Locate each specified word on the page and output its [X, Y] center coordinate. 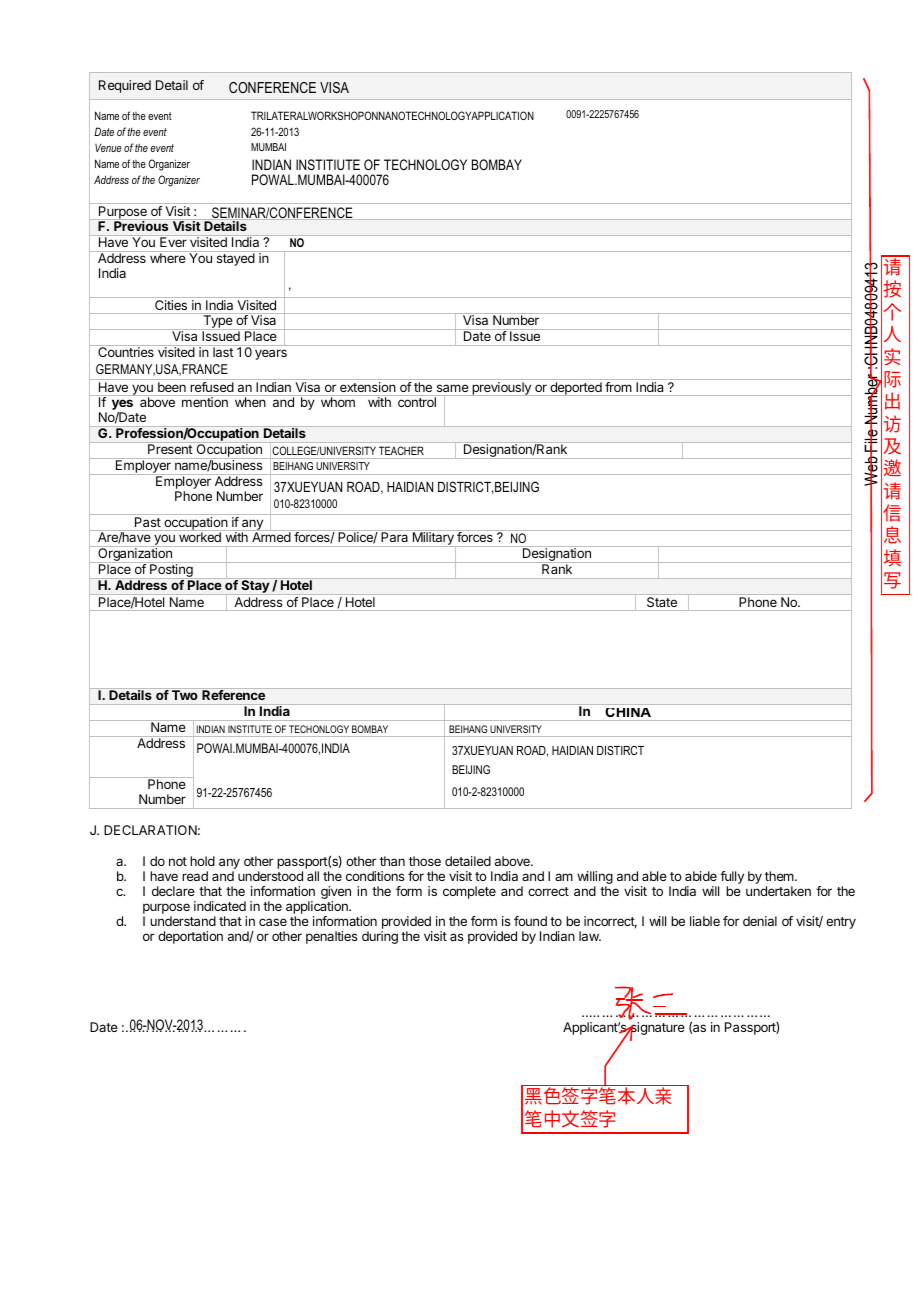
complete [469, 892]
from [618, 387]
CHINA [628, 712]
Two [185, 695]
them [779, 876]
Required [125, 86]
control [417, 402]
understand [183, 921]
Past [148, 522]
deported [576, 389]
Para [394, 537]
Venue [108, 148]
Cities [171, 305]
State [662, 602]
